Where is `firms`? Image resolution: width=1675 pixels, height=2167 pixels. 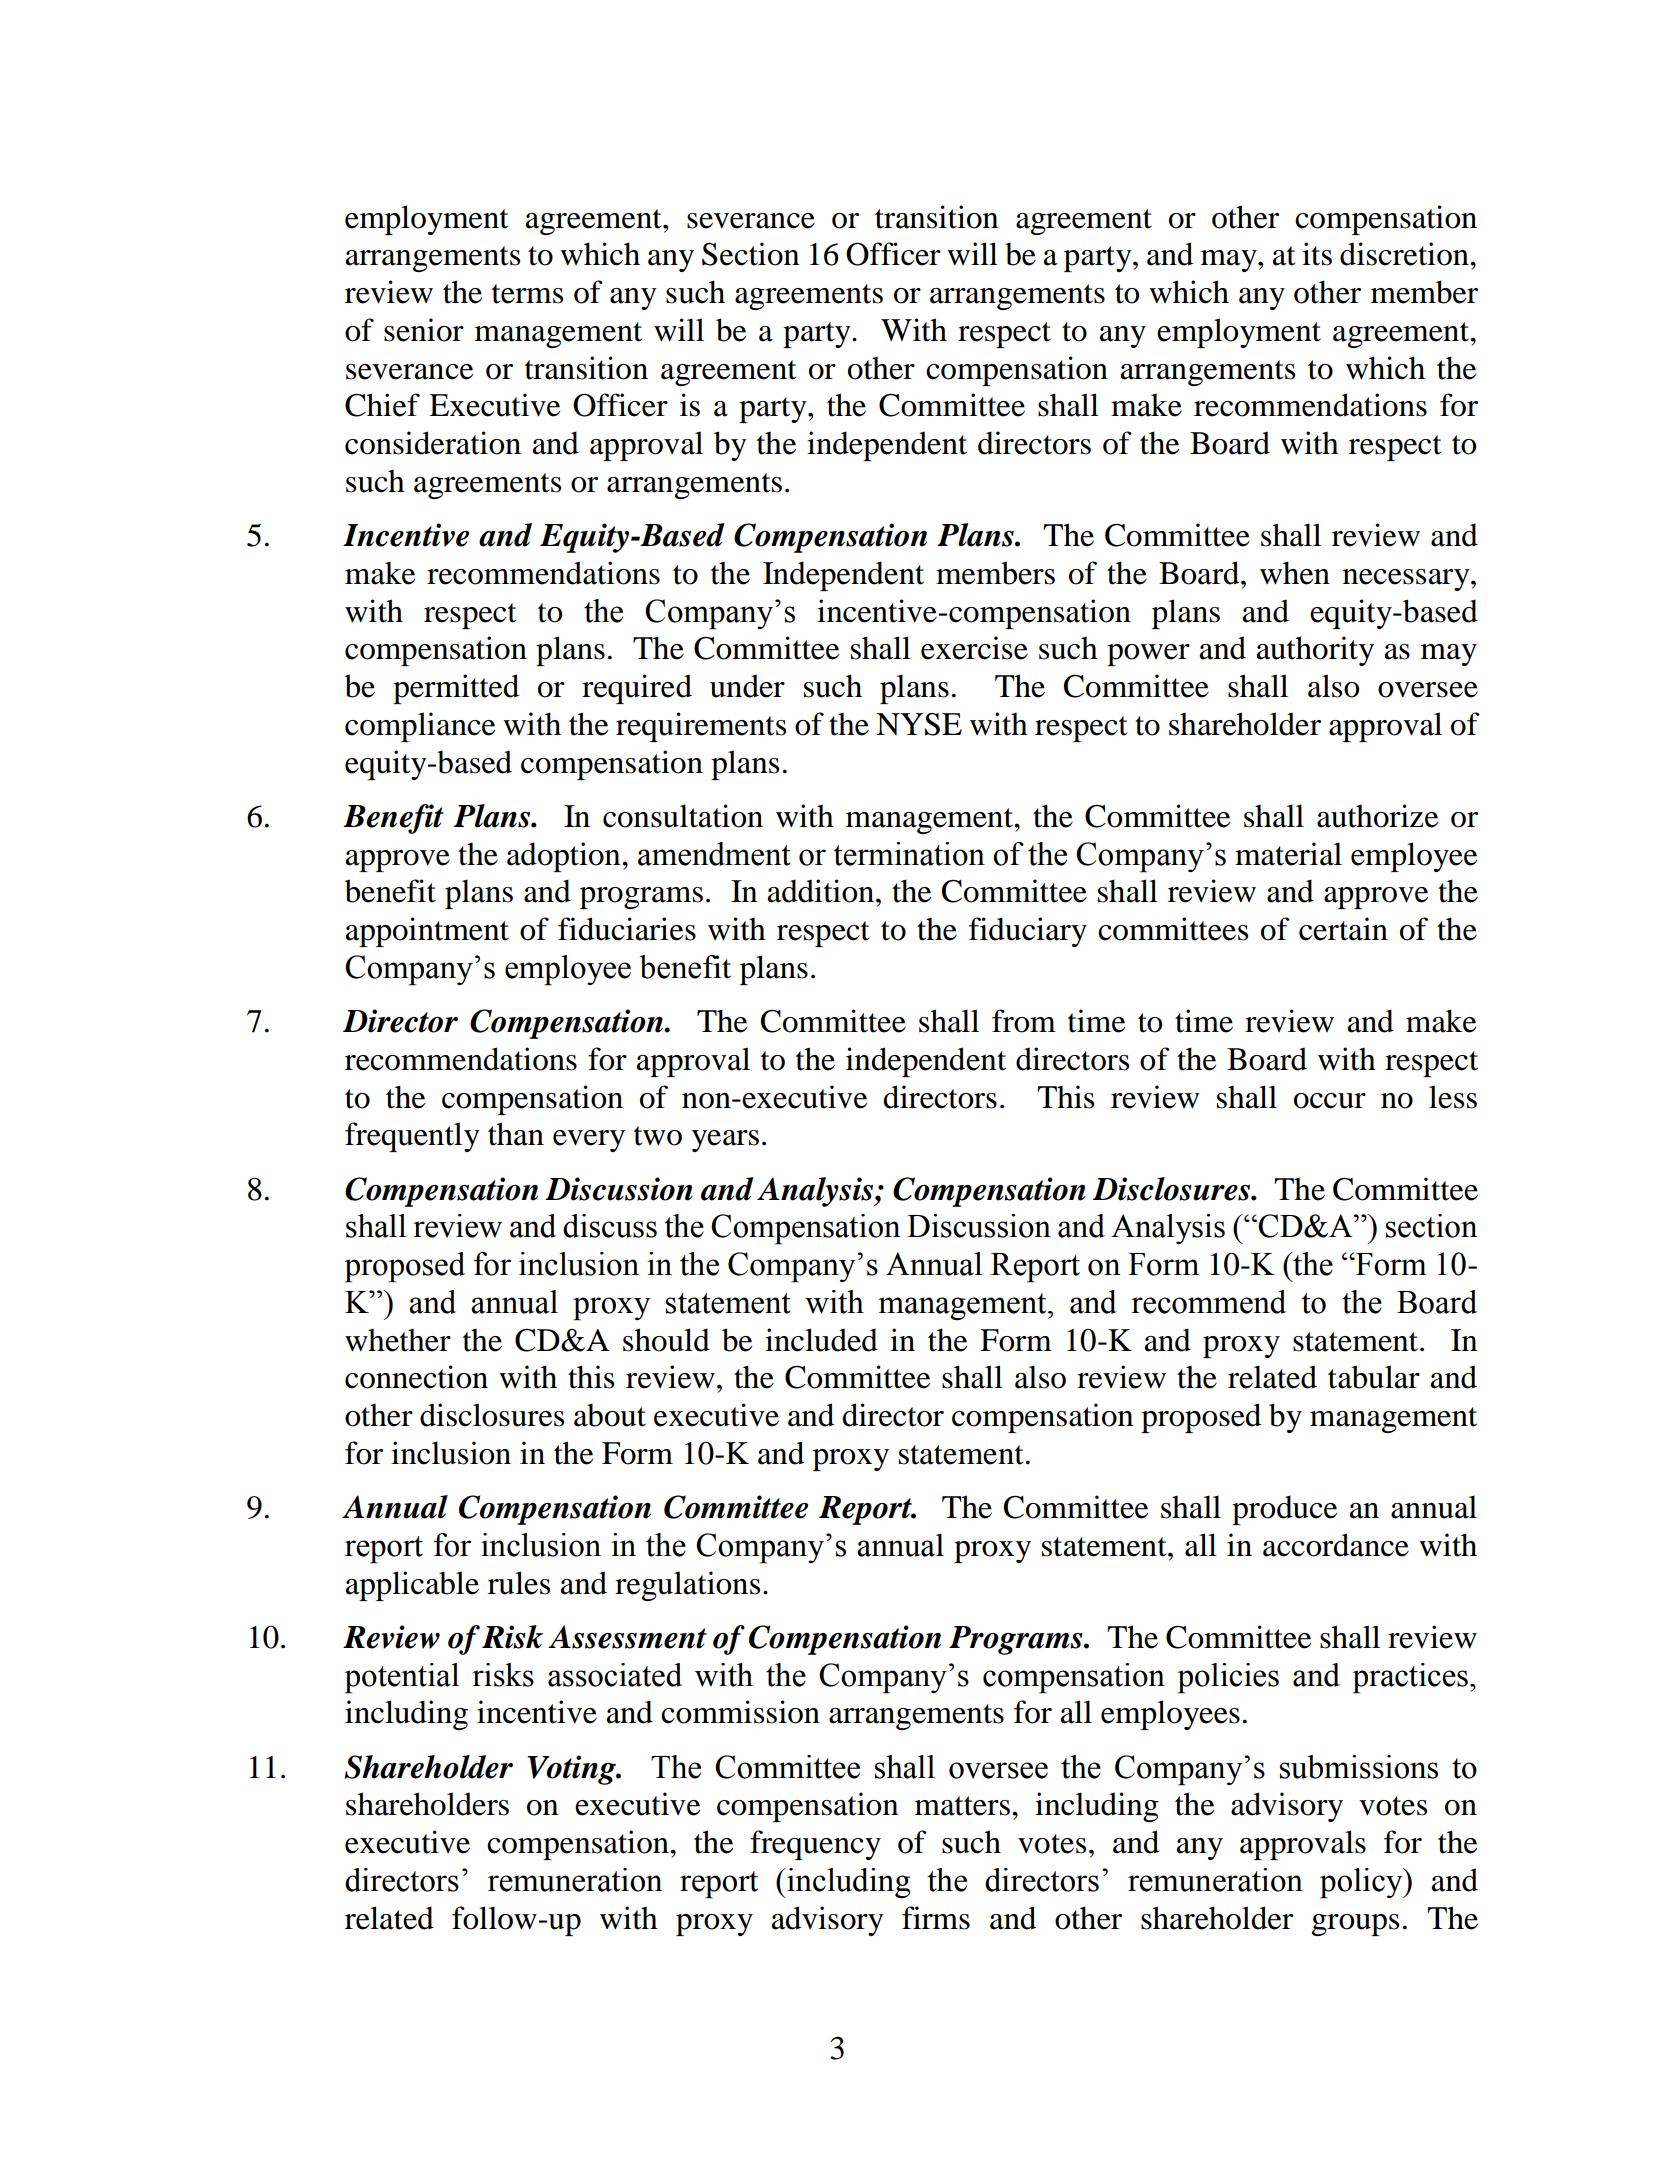 firms is located at coordinates (936, 1918).
